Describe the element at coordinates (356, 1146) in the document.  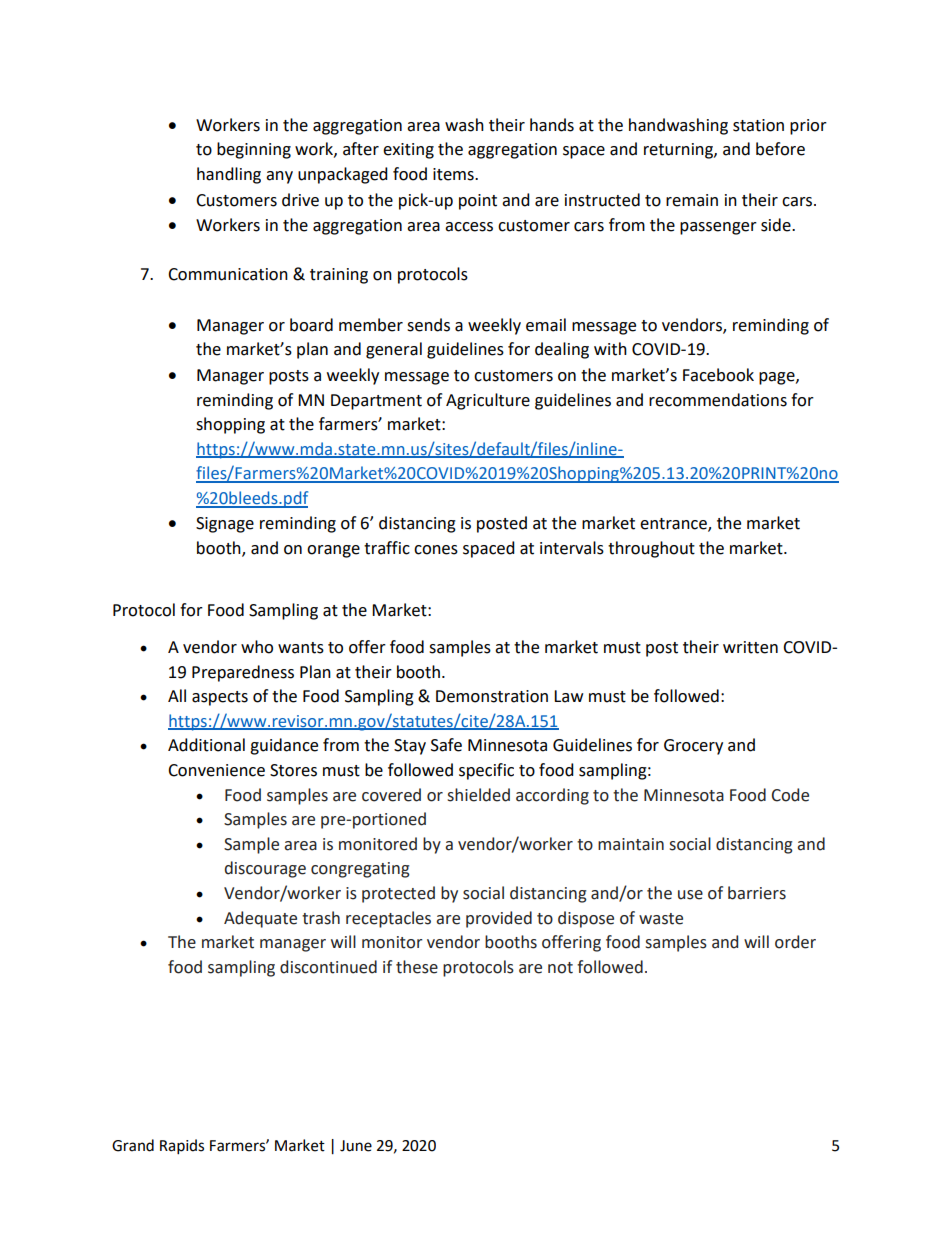
I see `June` at that location.
